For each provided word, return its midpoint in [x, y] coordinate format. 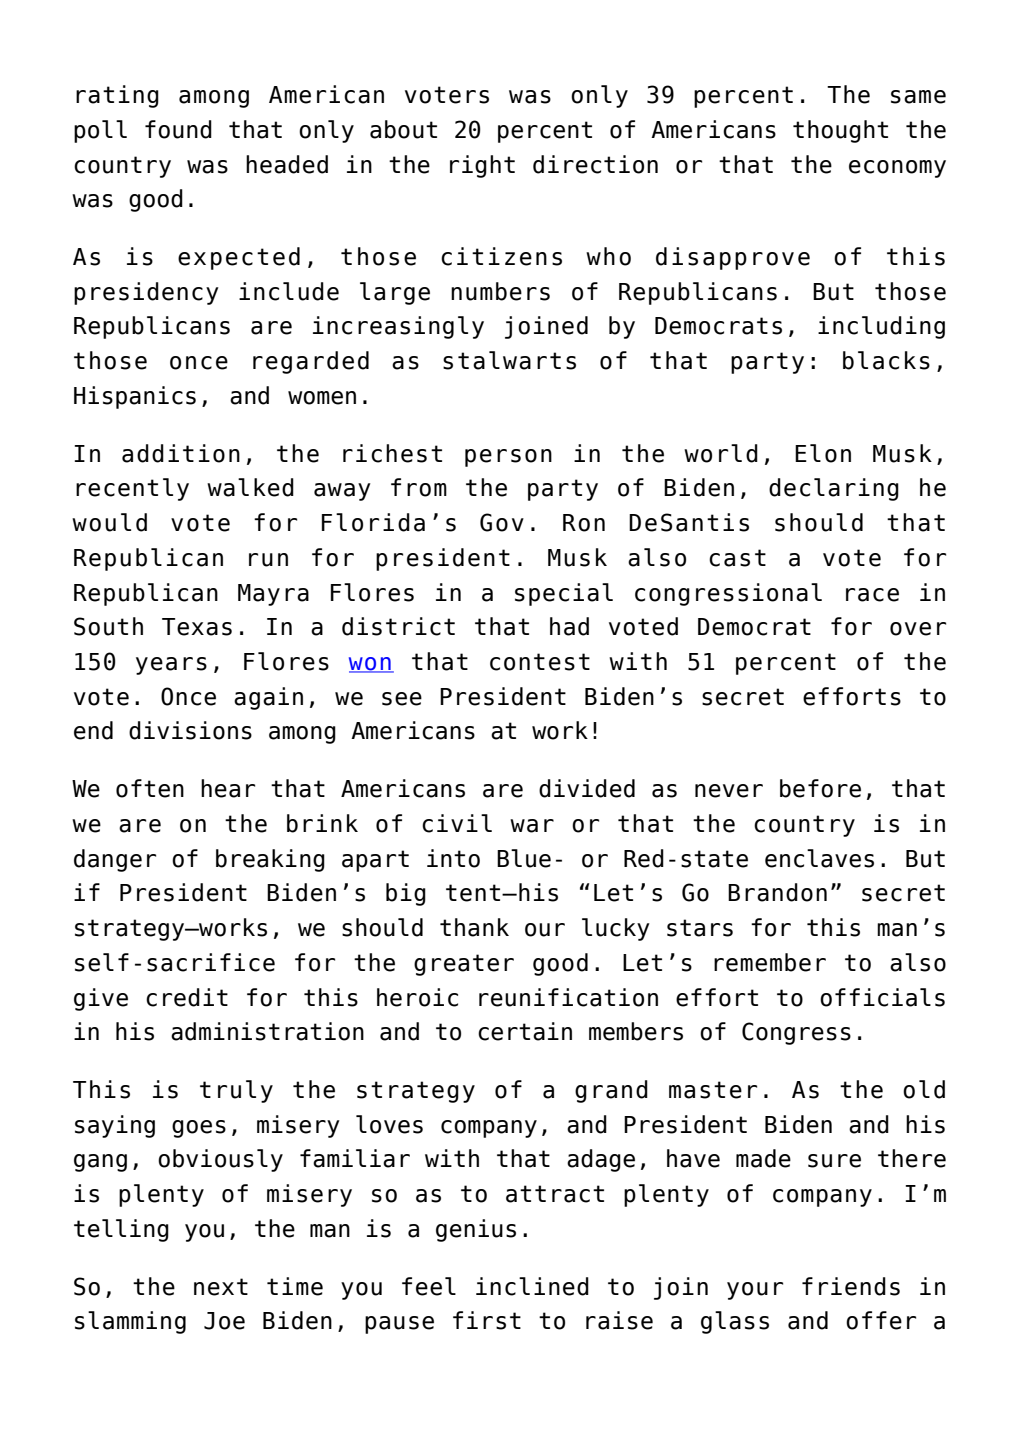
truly [236, 1091]
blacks [886, 360]
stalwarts [509, 360]
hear [228, 788]
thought [840, 131]
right [482, 166]
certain [525, 1031]
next [221, 1287]
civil [457, 823]
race [872, 595]
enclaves [819, 858]
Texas [197, 627]
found [178, 129]
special [564, 594]
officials [882, 997]
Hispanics [135, 397]
